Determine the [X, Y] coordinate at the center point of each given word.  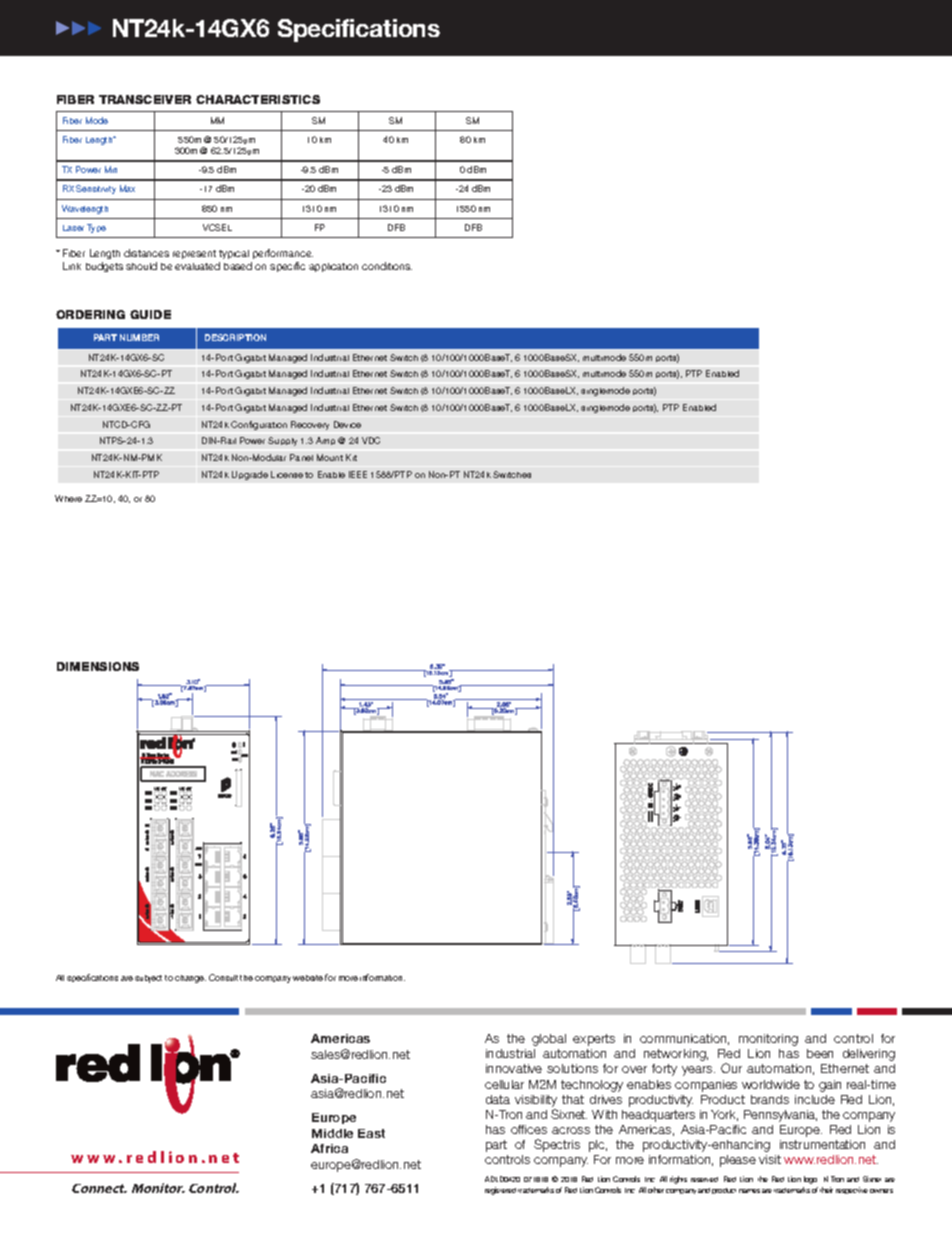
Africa [329, 1148]
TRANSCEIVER [145, 99]
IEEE [358, 474]
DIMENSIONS [98, 666]
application [333, 267]
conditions [387, 266]
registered [500, 1191]
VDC [371, 440]
